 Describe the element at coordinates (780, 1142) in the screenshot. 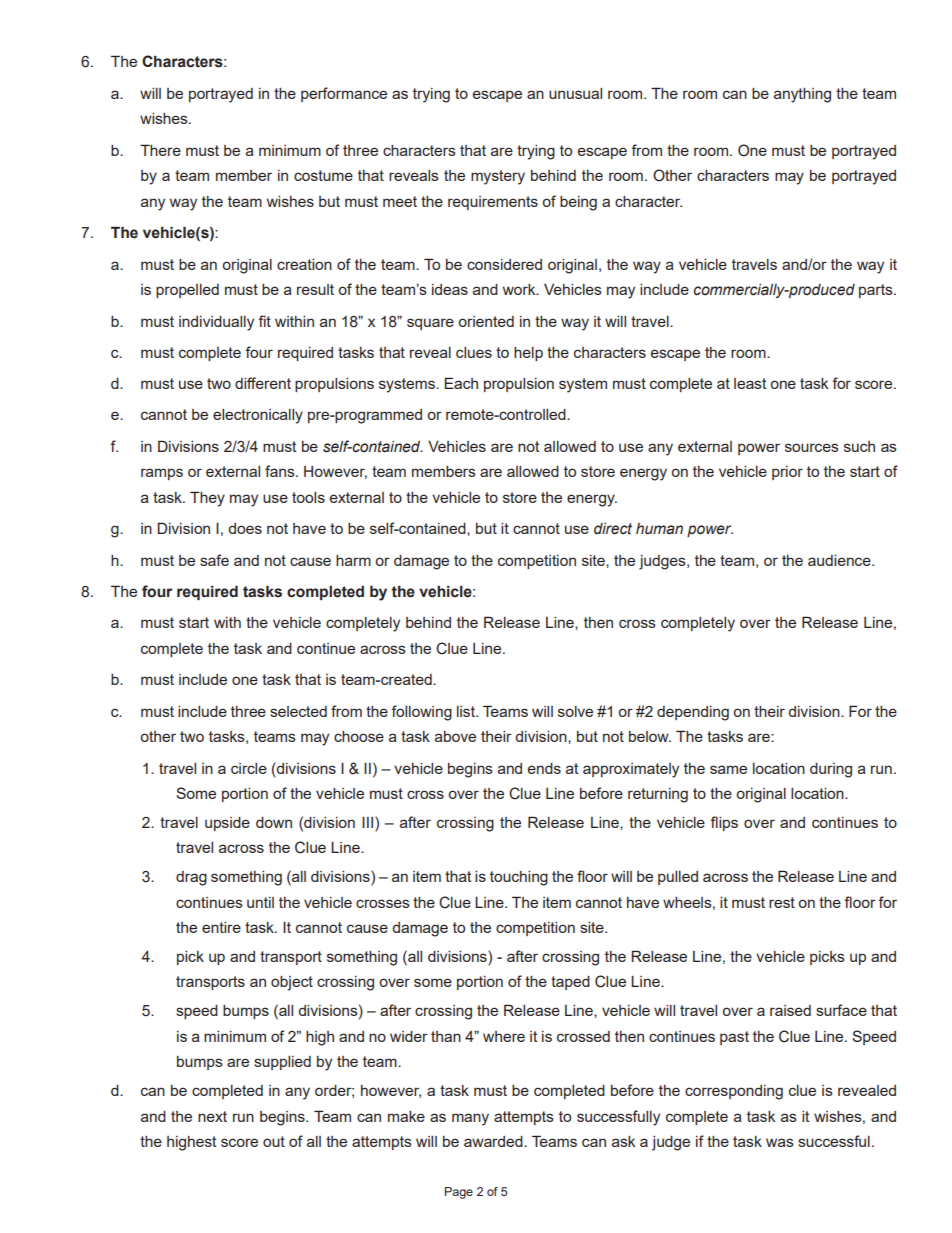

I see `was` at that location.
